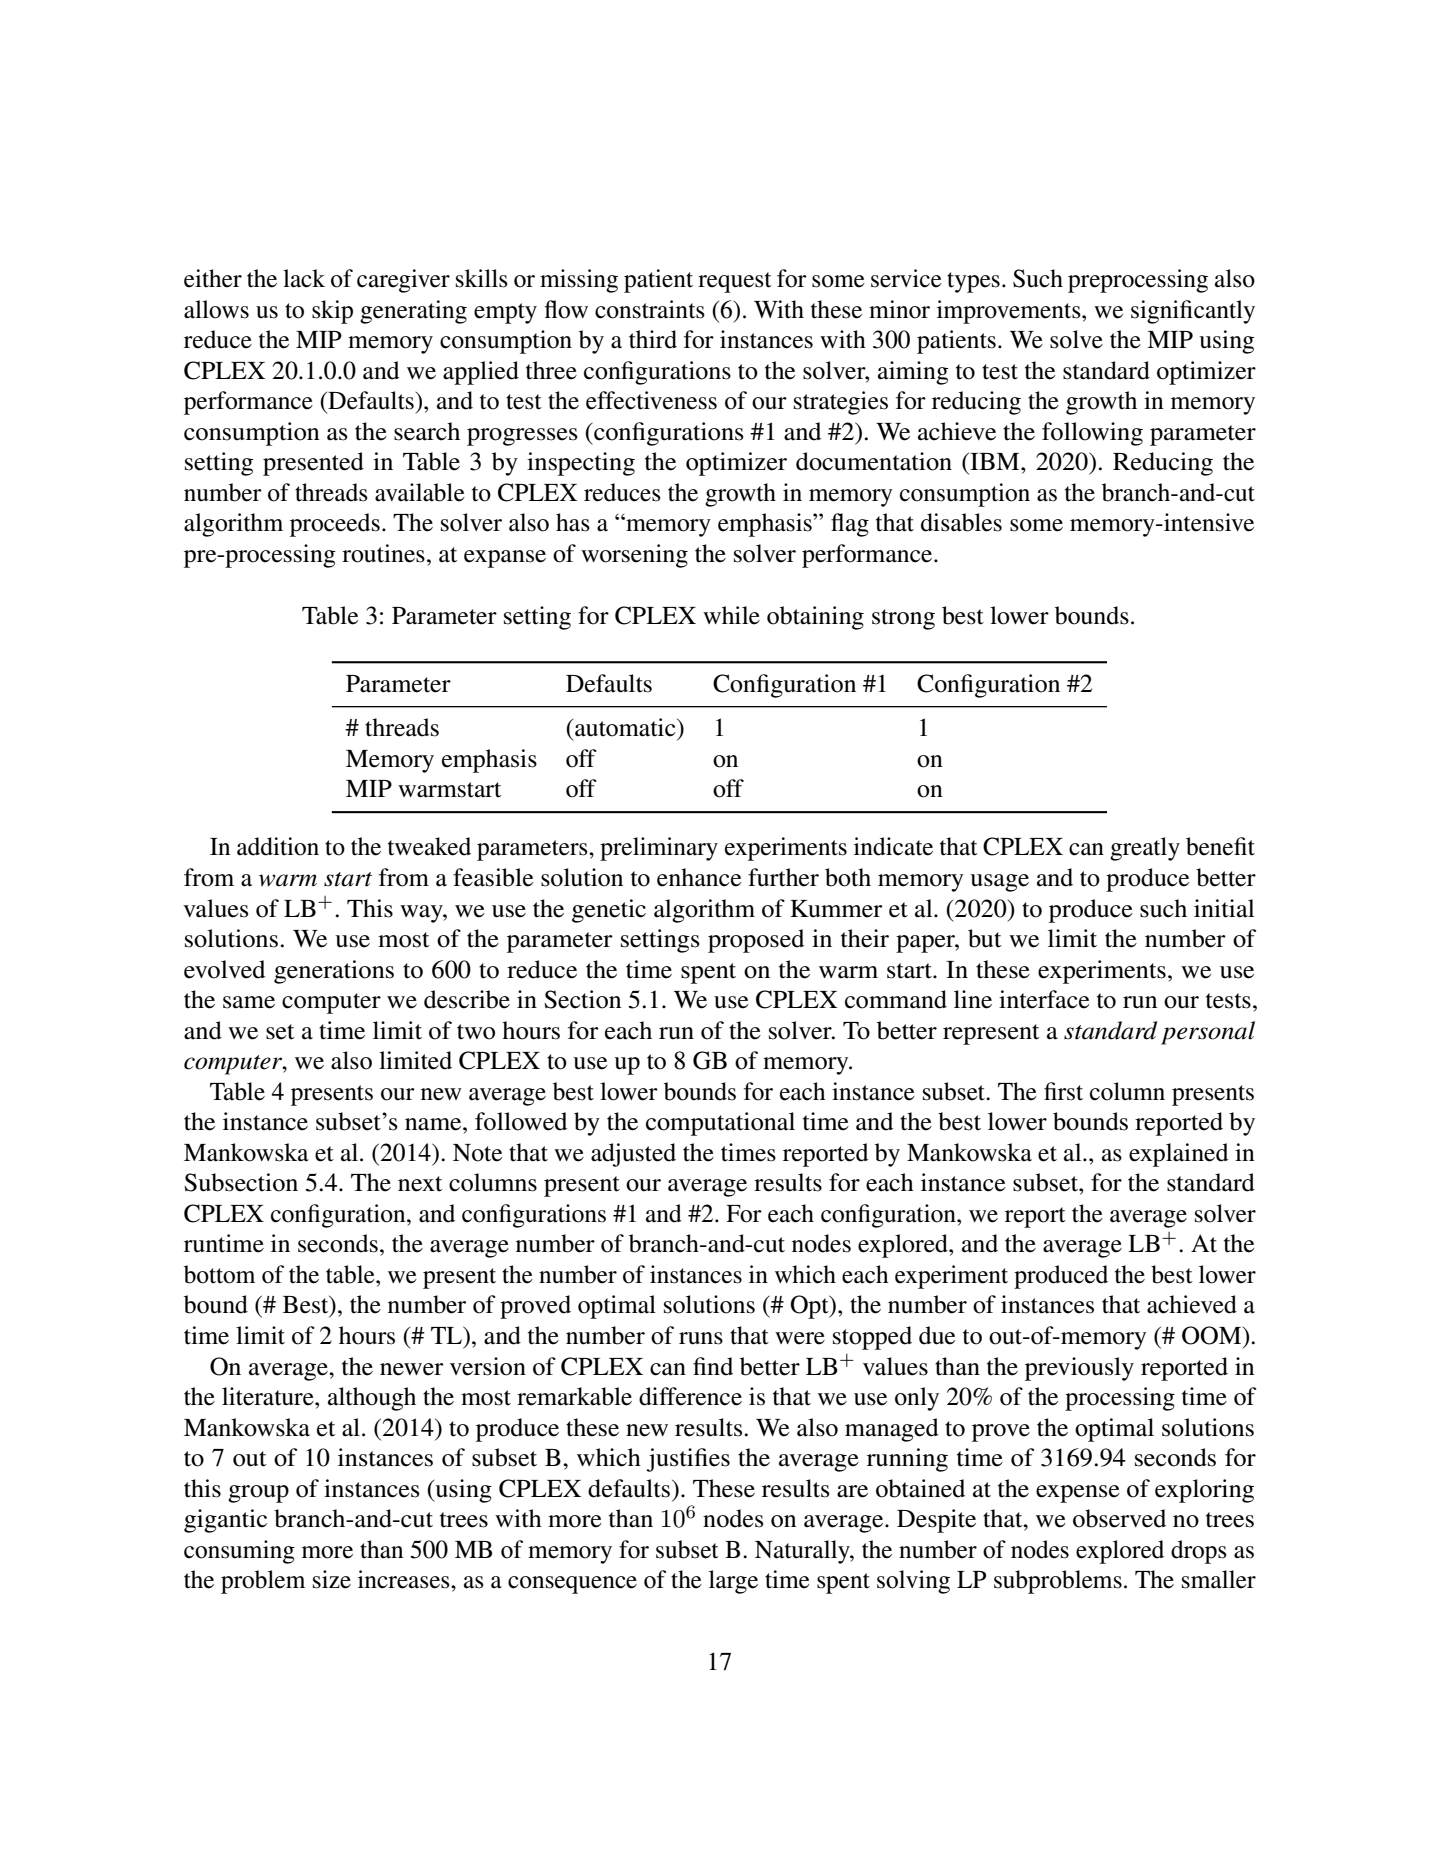  I want to click on generations, so click(334, 972).
